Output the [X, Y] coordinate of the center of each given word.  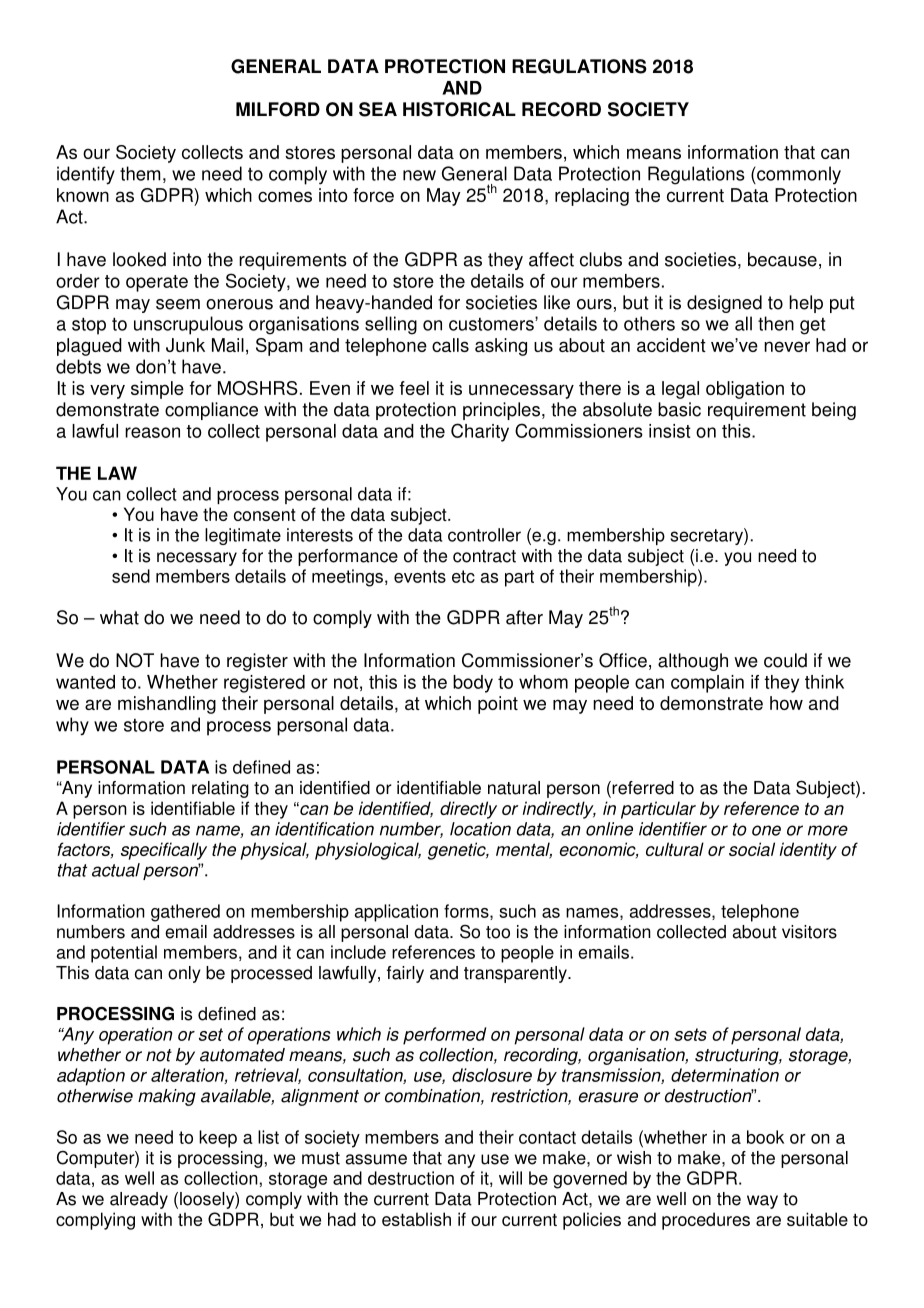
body [473, 684]
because [782, 259]
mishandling [167, 705]
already [139, 1200]
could [785, 660]
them [140, 173]
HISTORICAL [459, 109]
